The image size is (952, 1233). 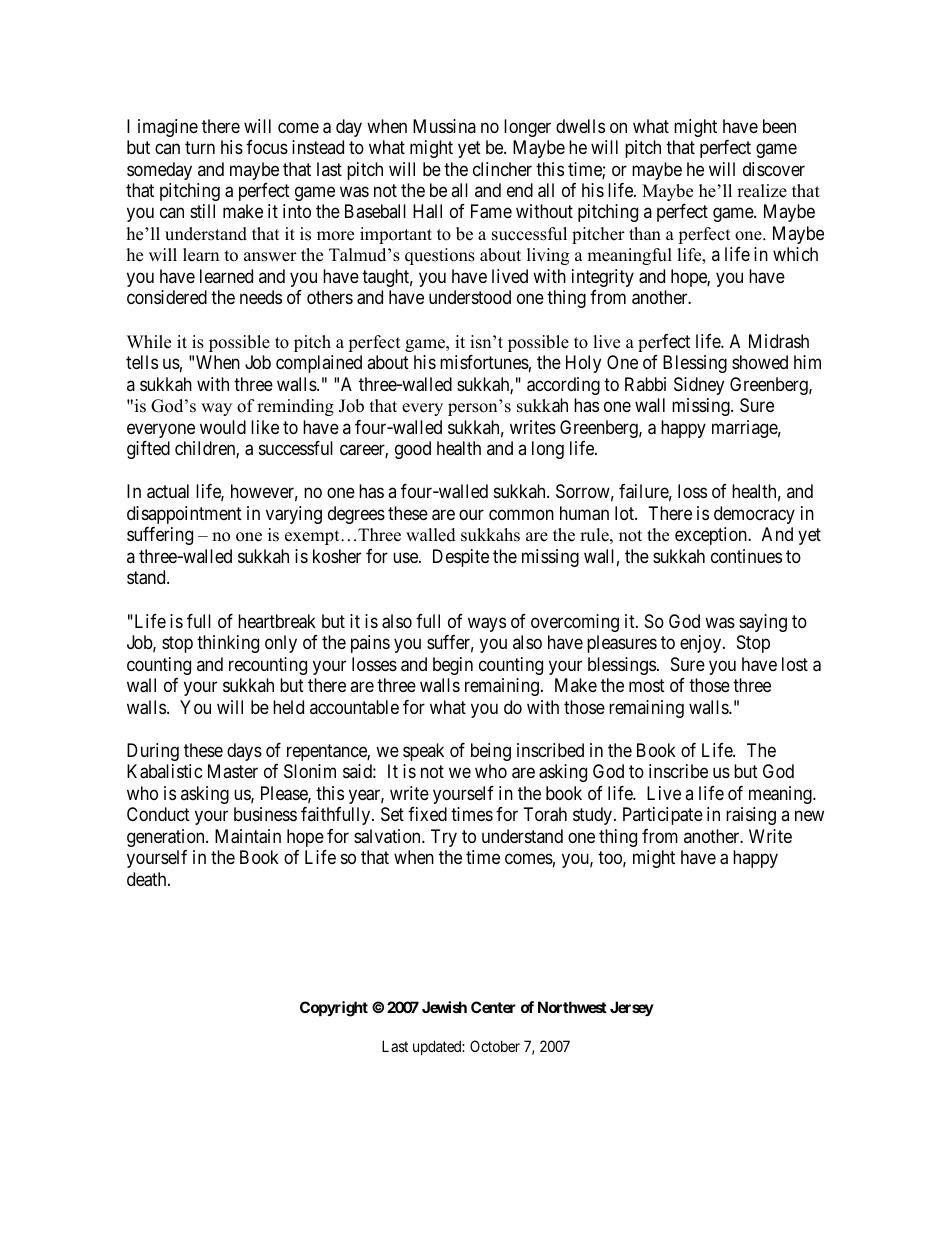 I want to click on discover, so click(x=774, y=169).
